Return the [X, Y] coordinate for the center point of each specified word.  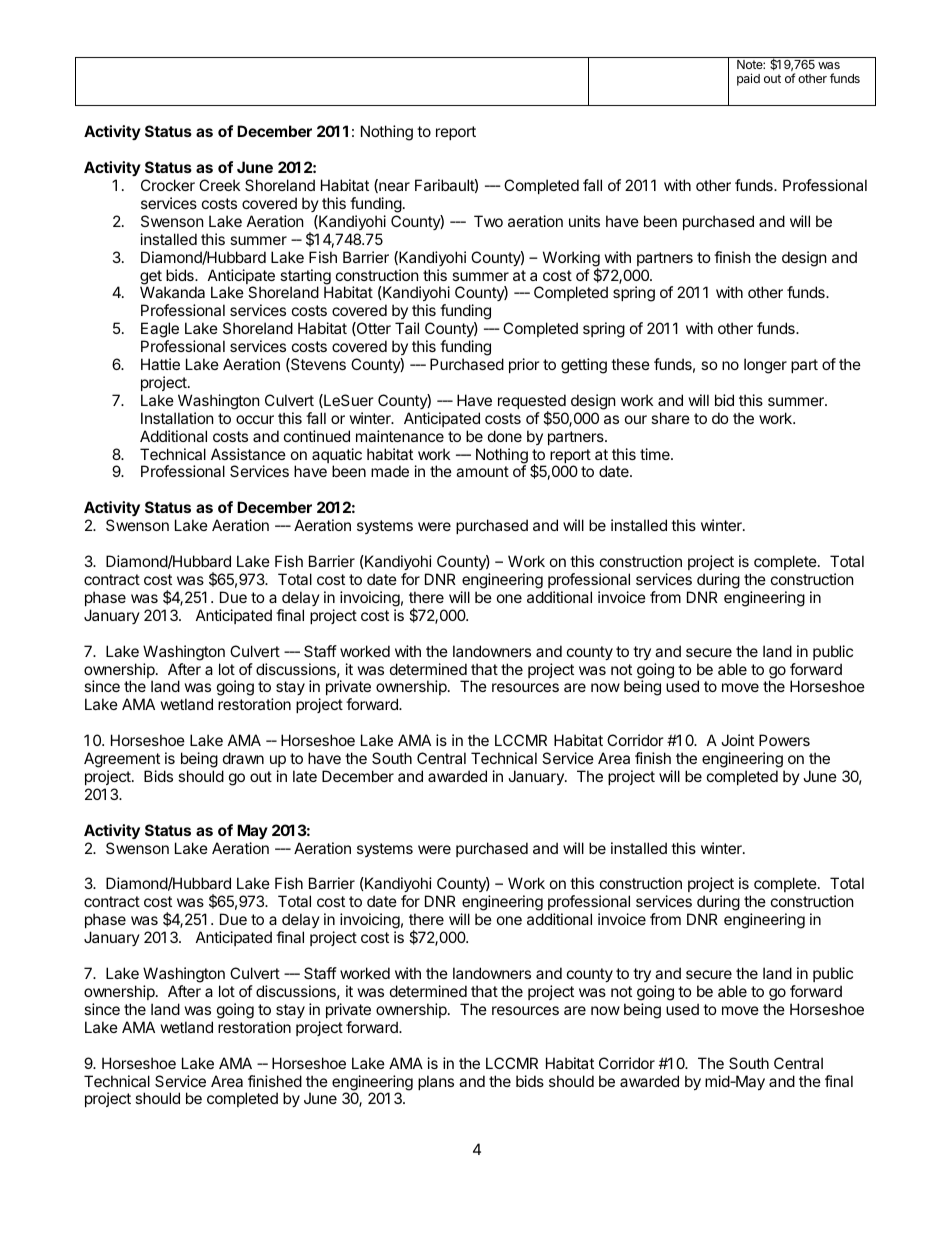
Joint [737, 740]
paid [748, 79]
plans [436, 1082]
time [656, 454]
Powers [784, 740]
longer [765, 366]
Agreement [122, 761]
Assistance [248, 454]
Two [488, 221]
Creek [219, 185]
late [305, 776]
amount [482, 471]
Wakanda [172, 292]
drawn [243, 758]
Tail [407, 328]
